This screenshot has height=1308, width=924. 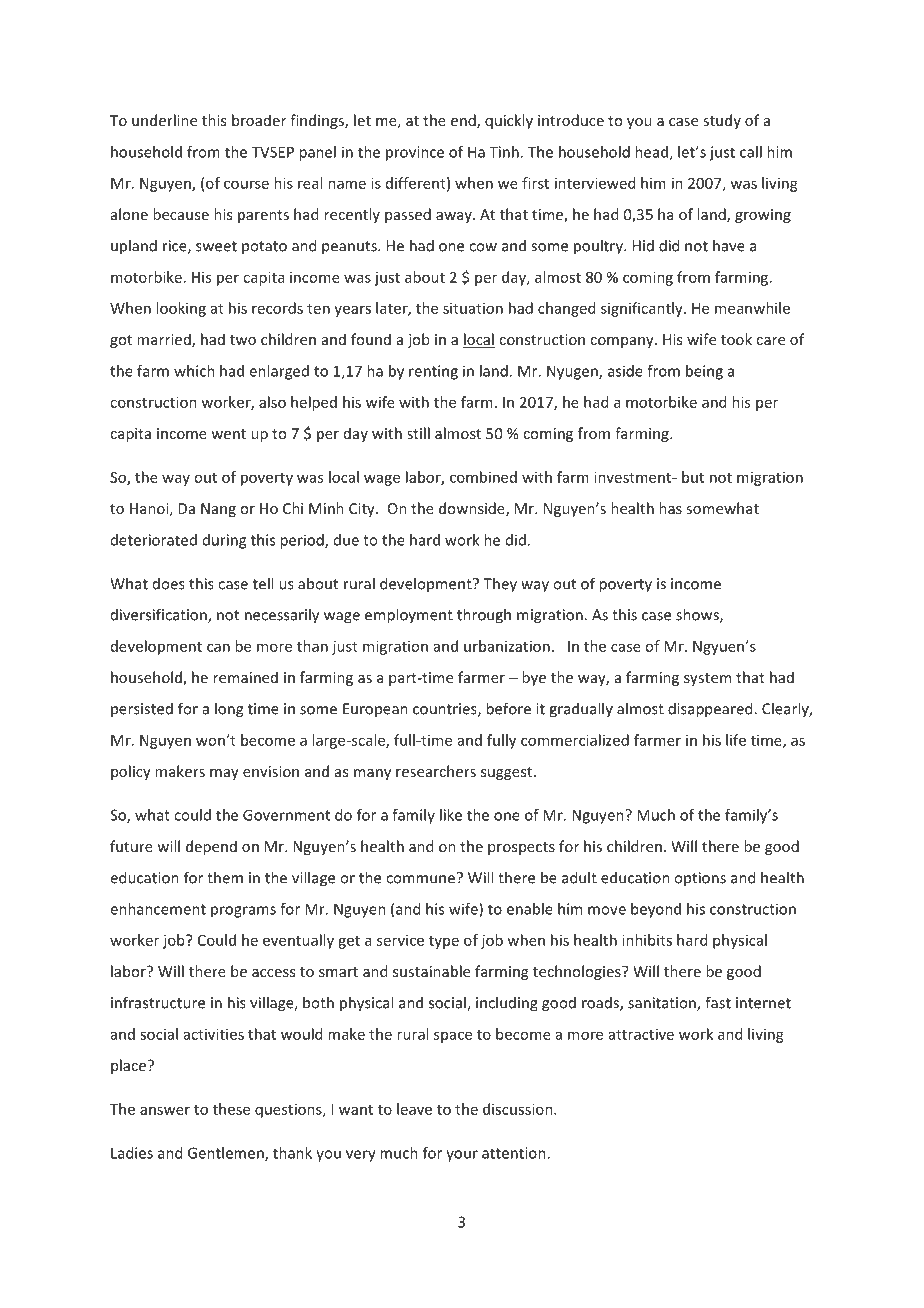 What do you see at coordinates (414, 1109) in the screenshot?
I see `leave` at bounding box center [414, 1109].
